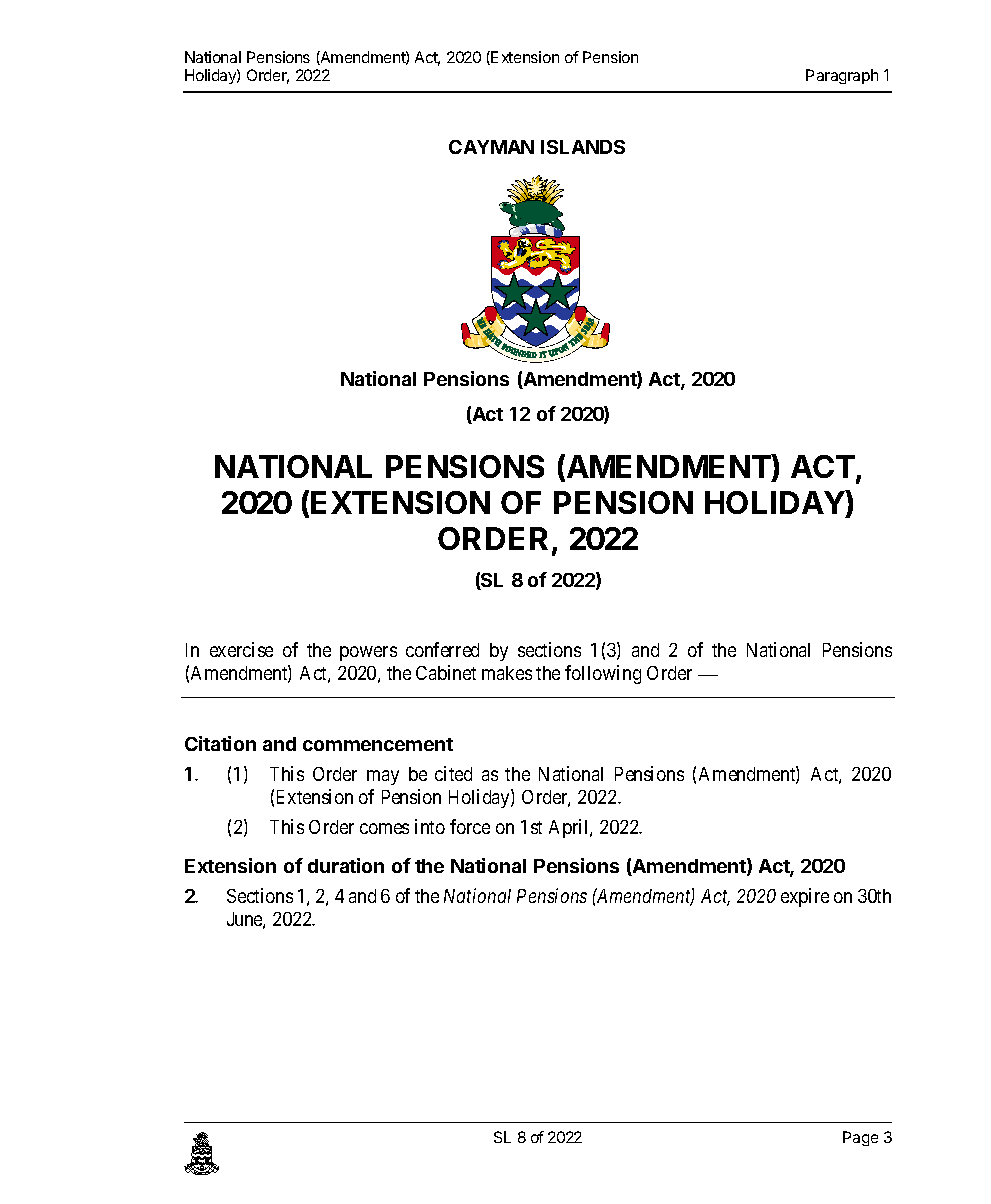  Describe the element at coordinates (442, 649) in the screenshot. I see `conferred` at that location.
